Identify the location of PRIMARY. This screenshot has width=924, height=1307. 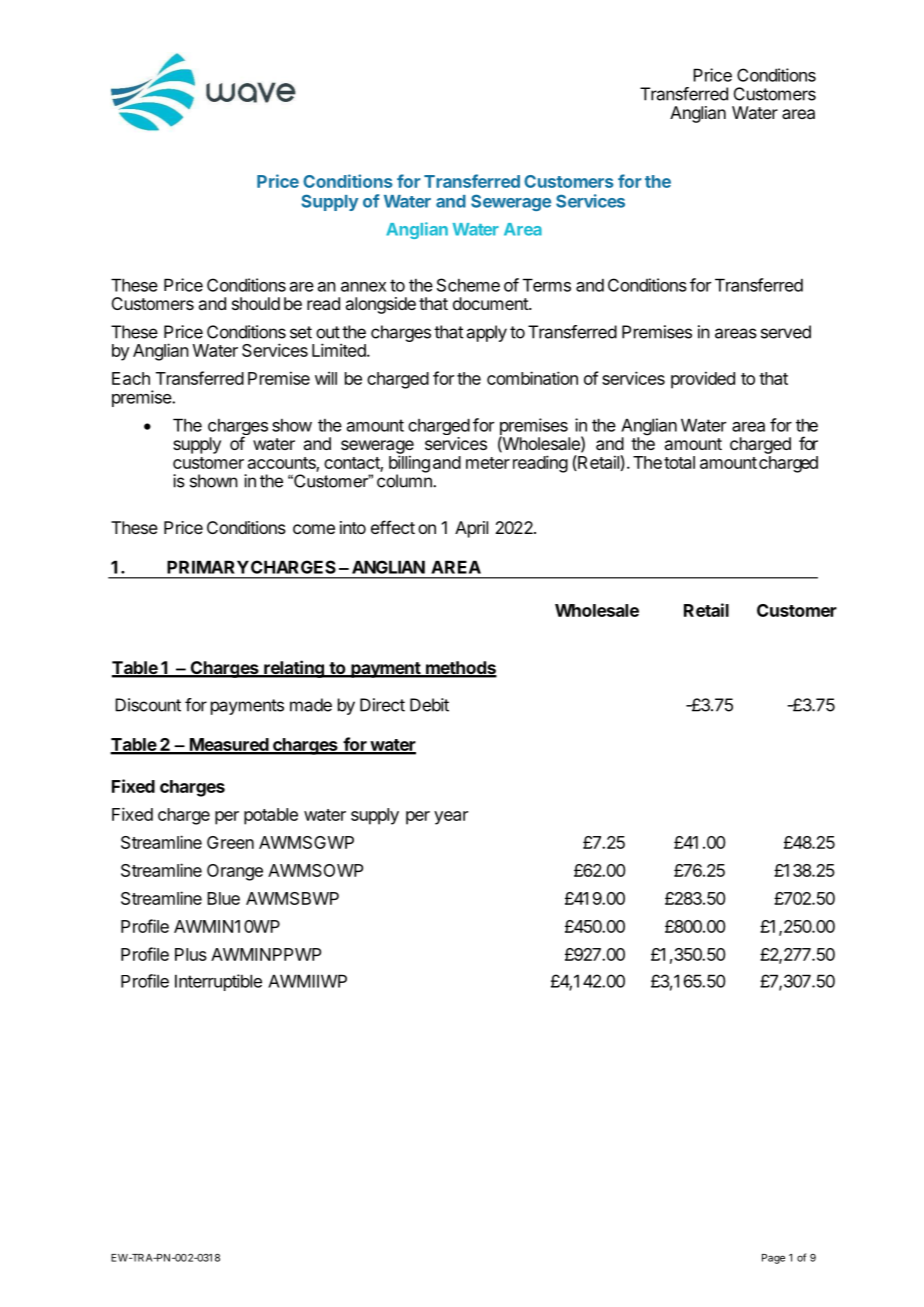
(208, 567).
